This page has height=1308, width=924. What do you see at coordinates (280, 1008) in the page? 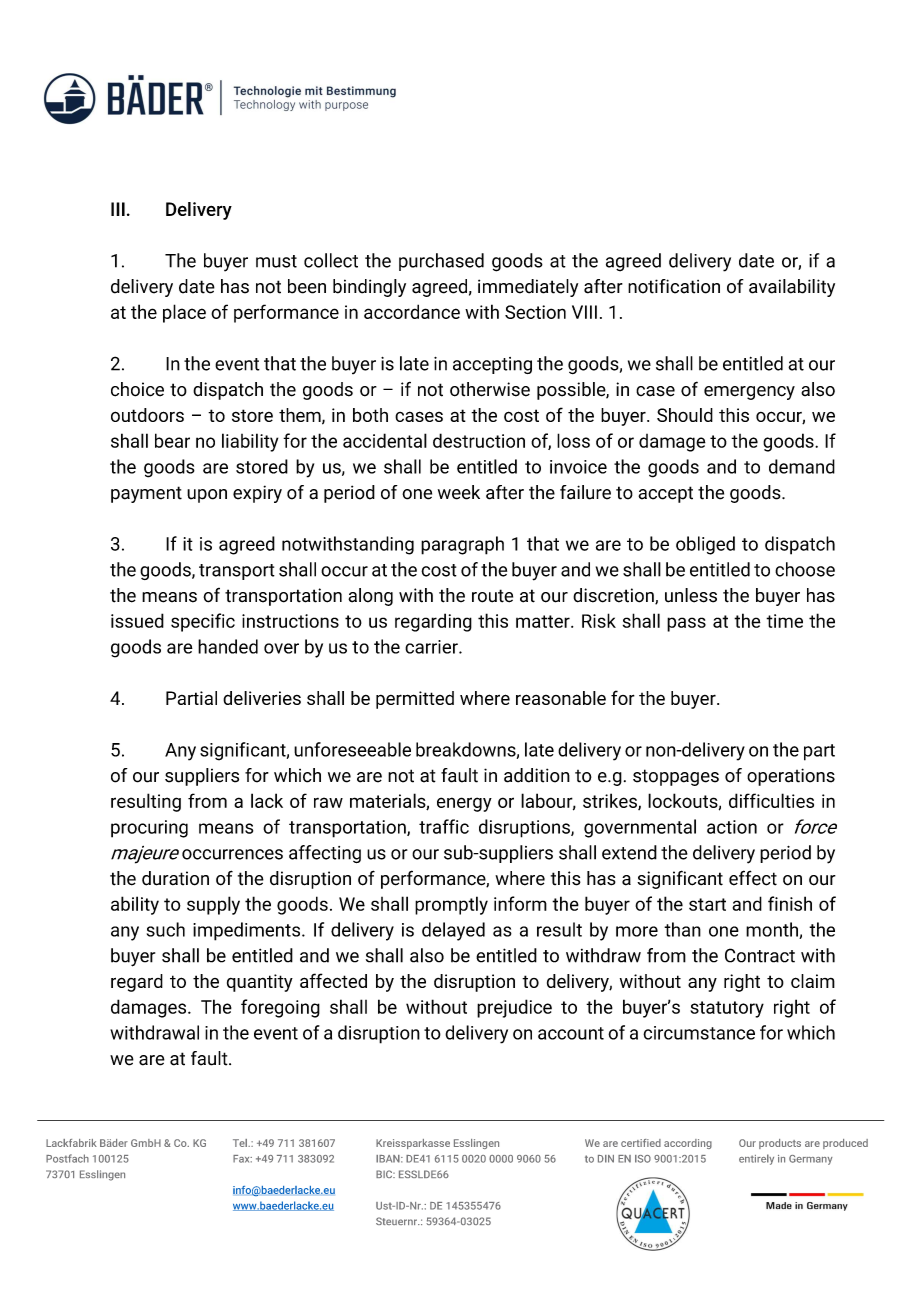
I see `foregoing` at bounding box center [280, 1008].
